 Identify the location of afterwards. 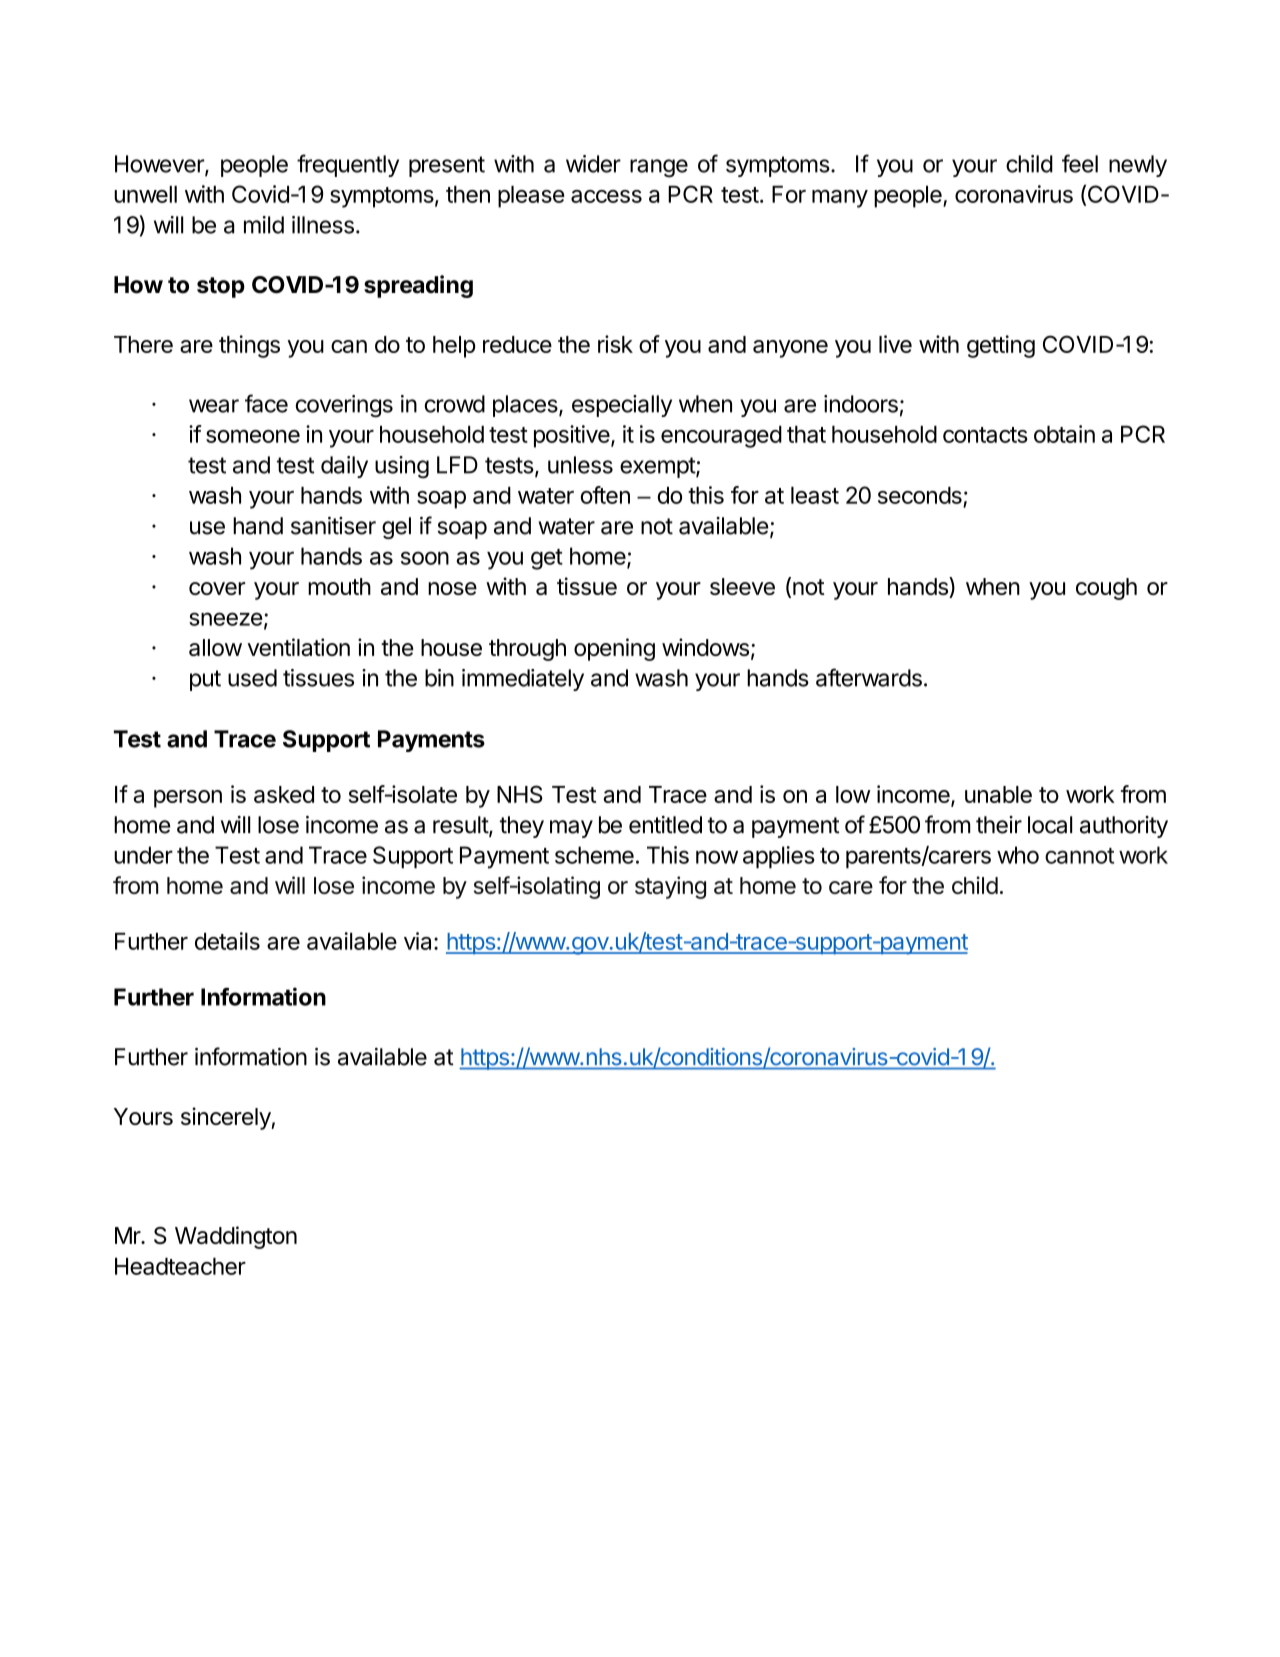
(869, 677).
